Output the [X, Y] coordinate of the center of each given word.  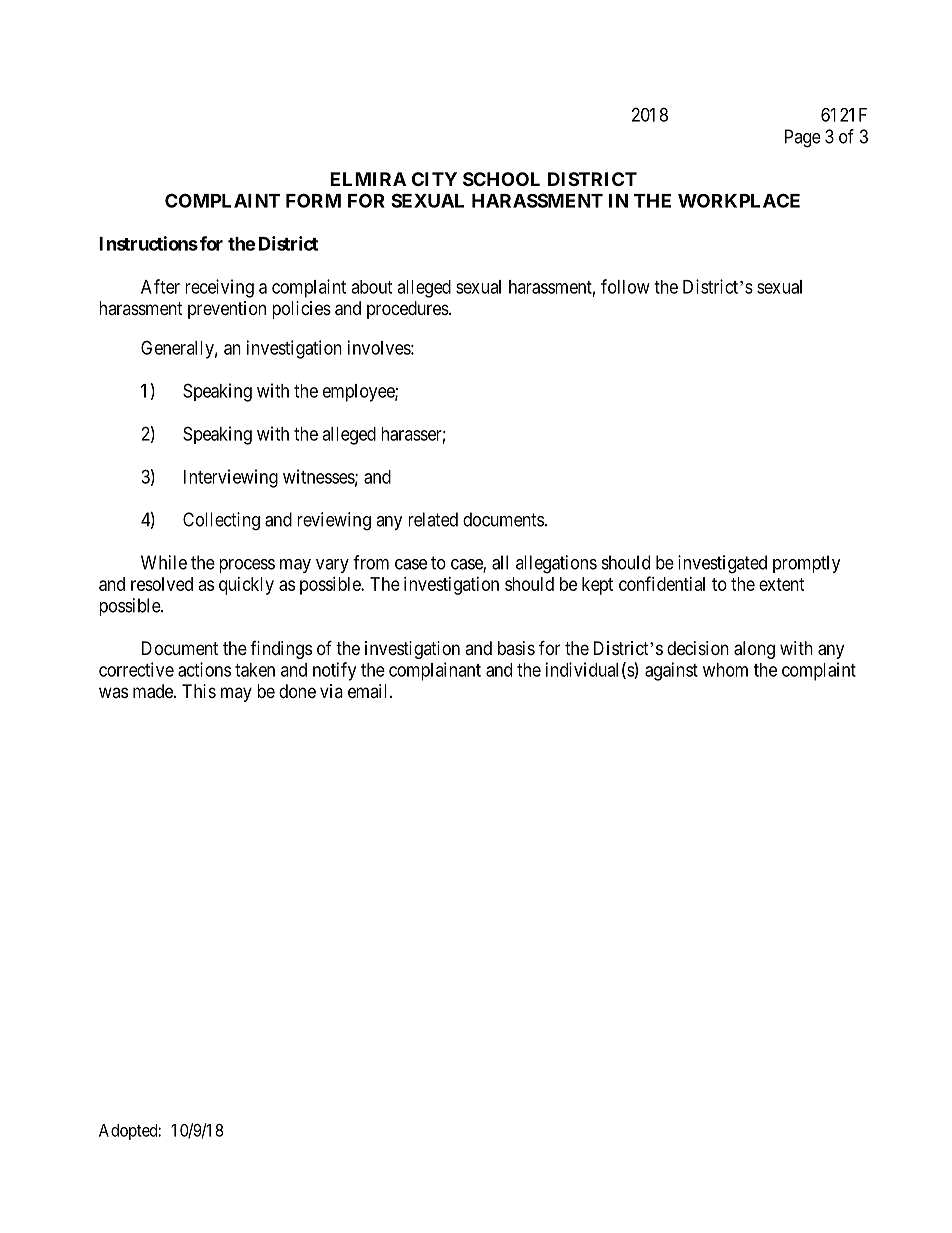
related [433, 519]
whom [725, 670]
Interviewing [231, 478]
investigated [722, 564]
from [371, 562]
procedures [408, 310]
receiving [219, 288]
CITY [434, 179]
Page [803, 138]
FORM [313, 200]
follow [625, 286]
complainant [435, 671]
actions [204, 669]
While [164, 562]
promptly [807, 564]
